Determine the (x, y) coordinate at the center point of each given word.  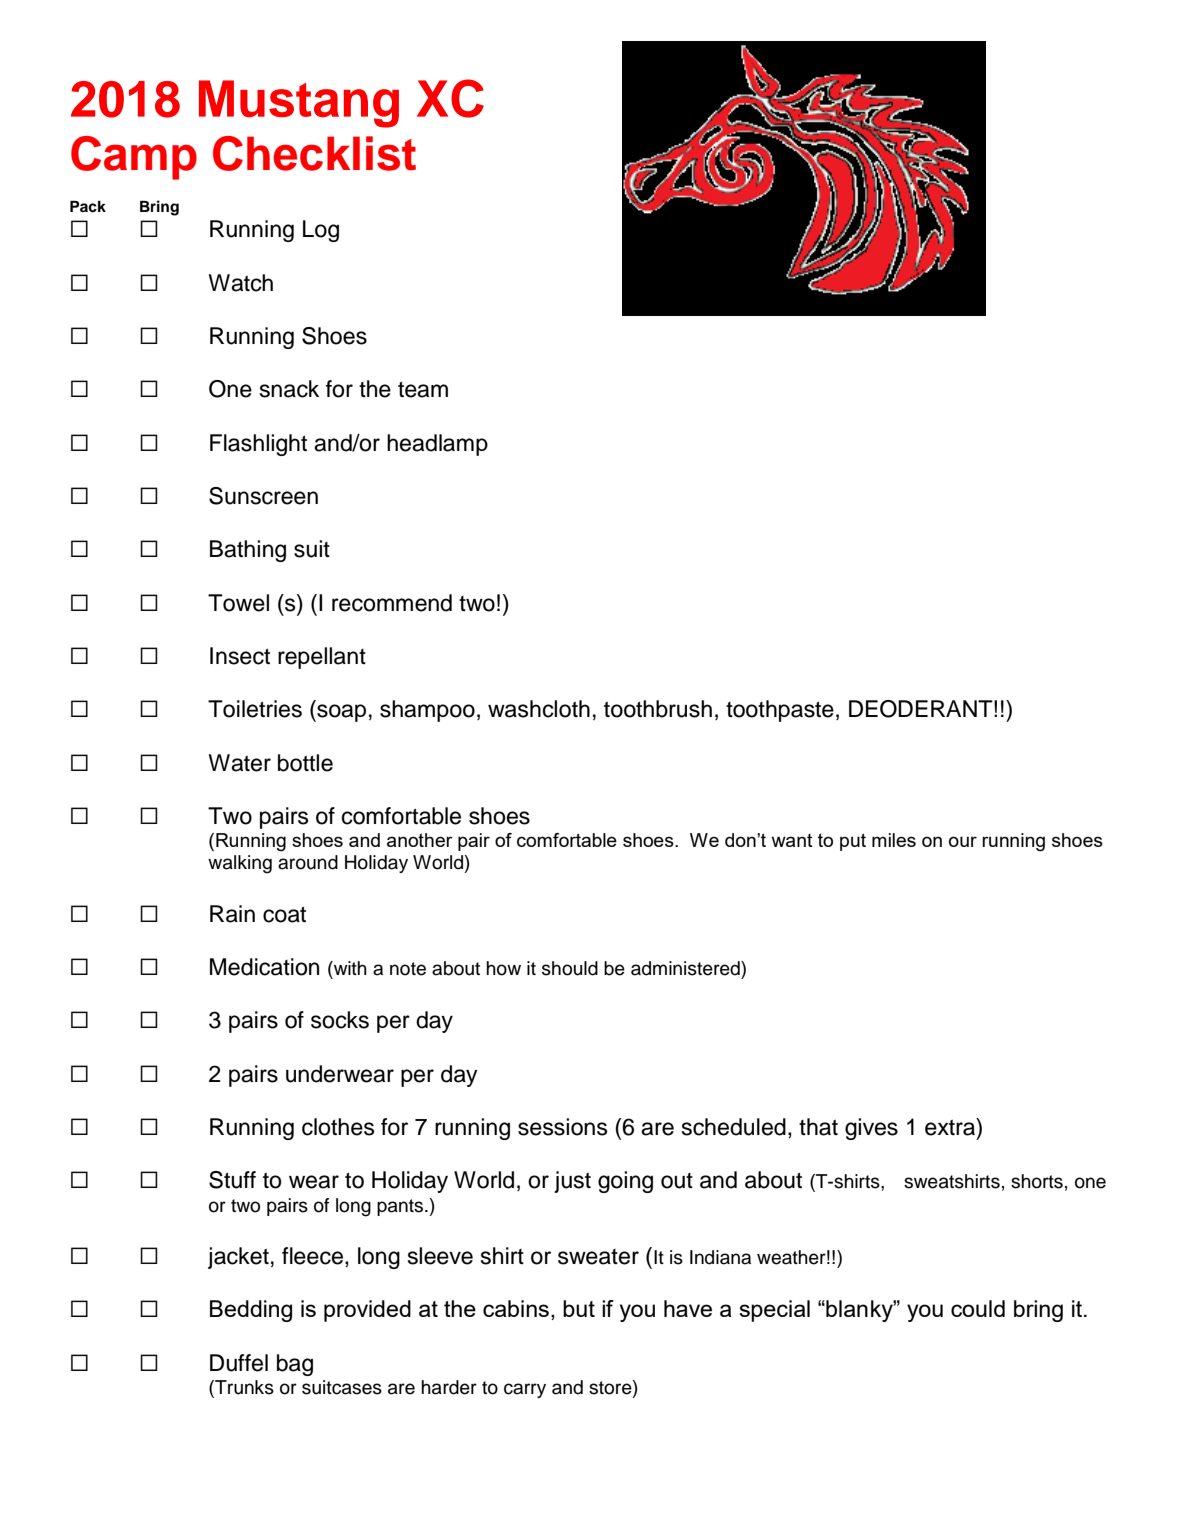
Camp (134, 158)
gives (871, 1129)
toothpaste (780, 711)
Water (239, 763)
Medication (264, 967)
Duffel (239, 1363)
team (423, 390)
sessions (562, 1127)
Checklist (314, 153)
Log (321, 231)
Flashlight (258, 445)
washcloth (539, 709)
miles (894, 840)
